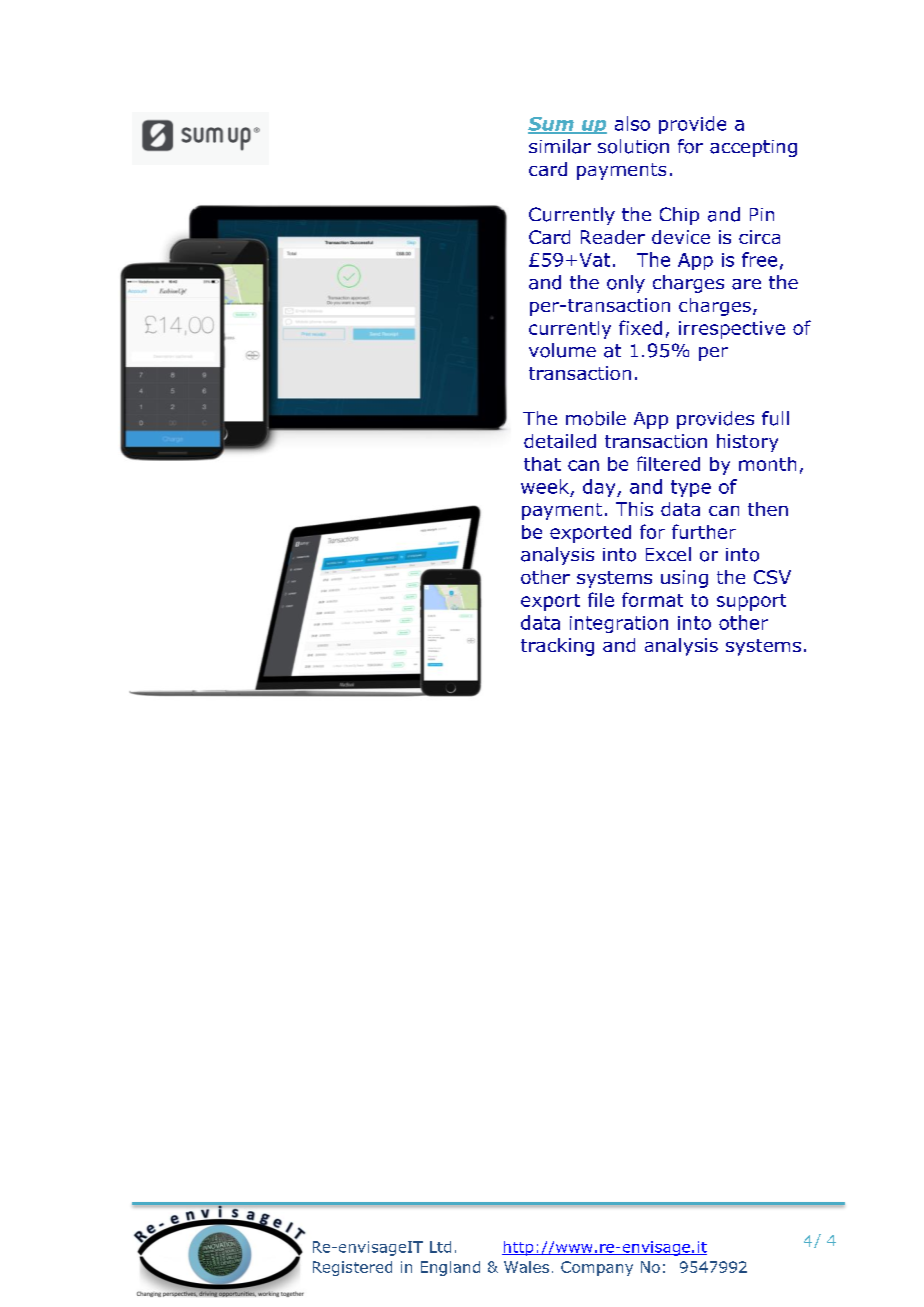  I want to click on further, so click(704, 531).
